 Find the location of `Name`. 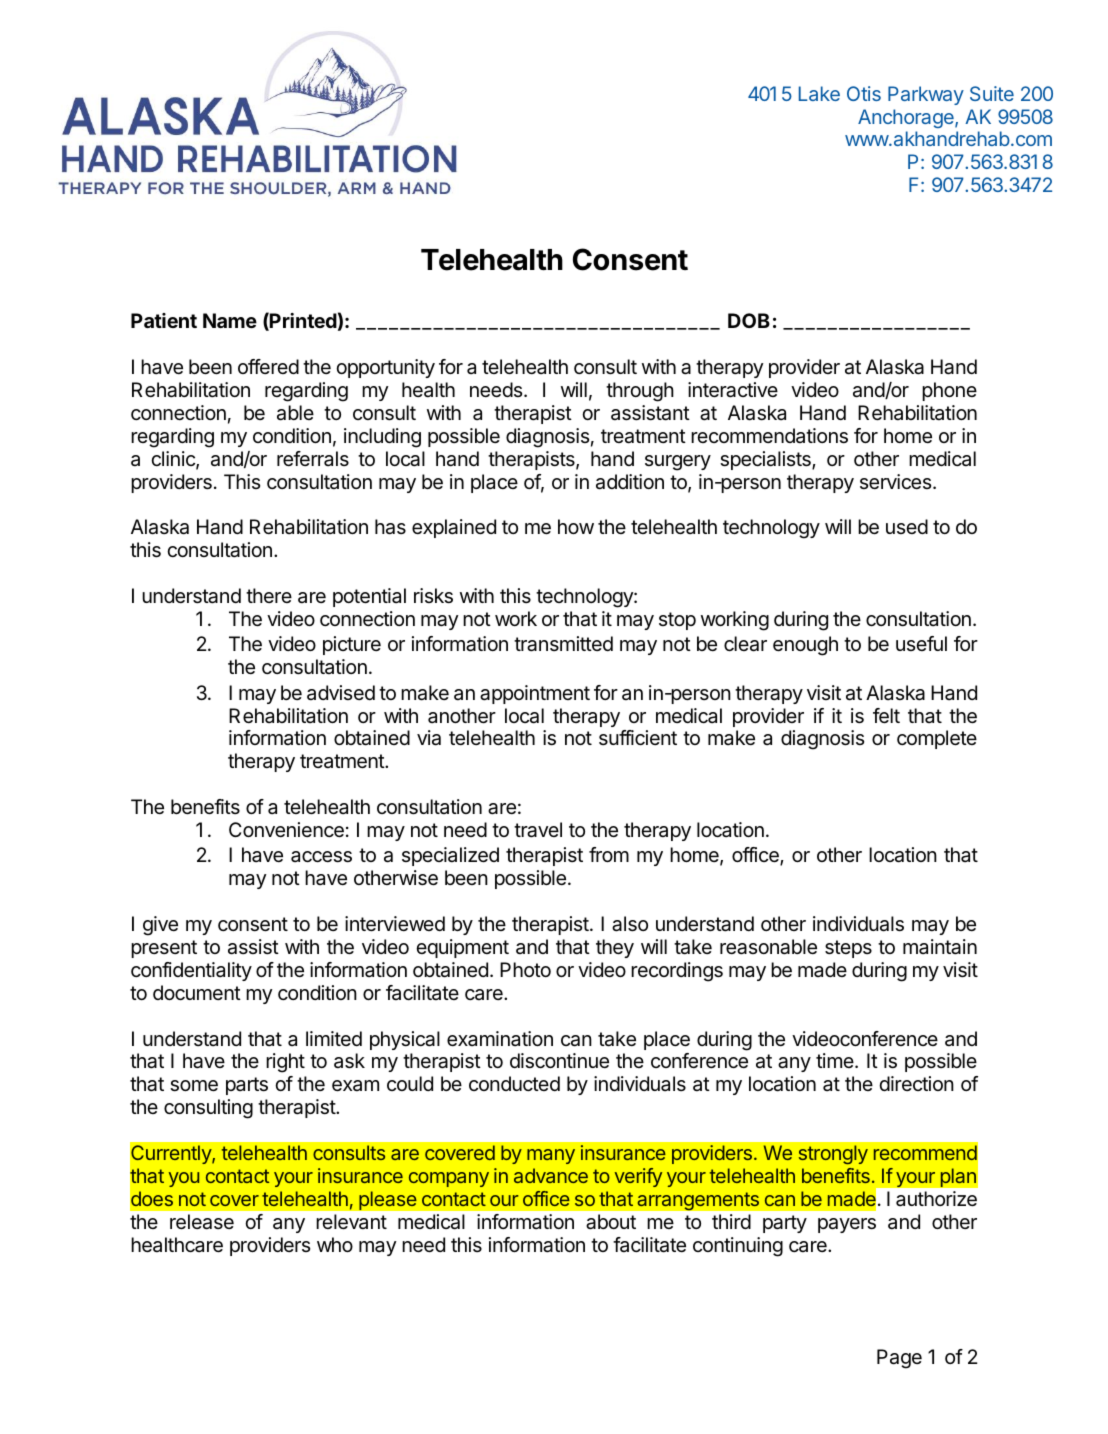

Name is located at coordinates (230, 320).
